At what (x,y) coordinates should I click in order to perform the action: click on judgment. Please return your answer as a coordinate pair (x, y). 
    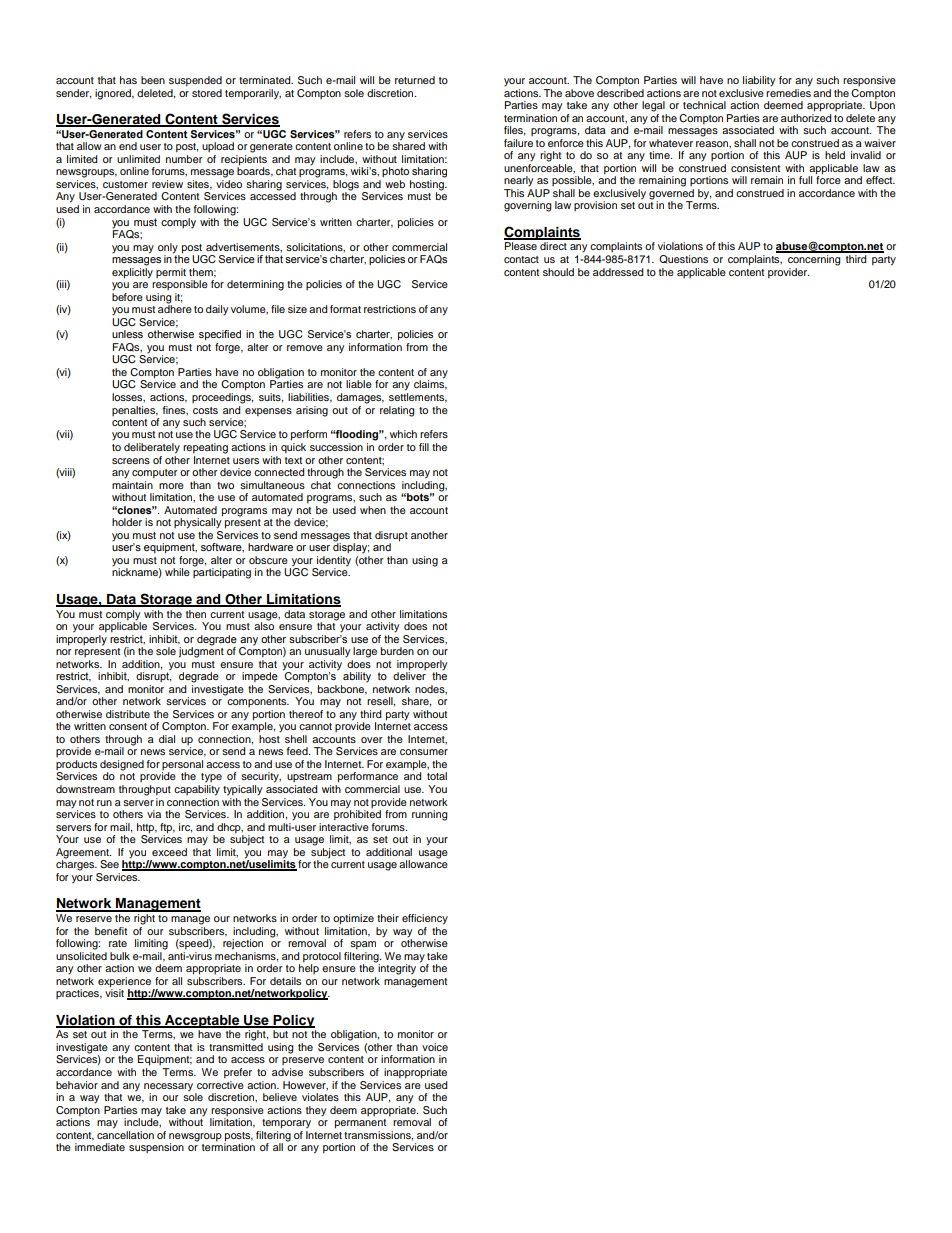
    Looking at the image, I should click on (201, 651).
